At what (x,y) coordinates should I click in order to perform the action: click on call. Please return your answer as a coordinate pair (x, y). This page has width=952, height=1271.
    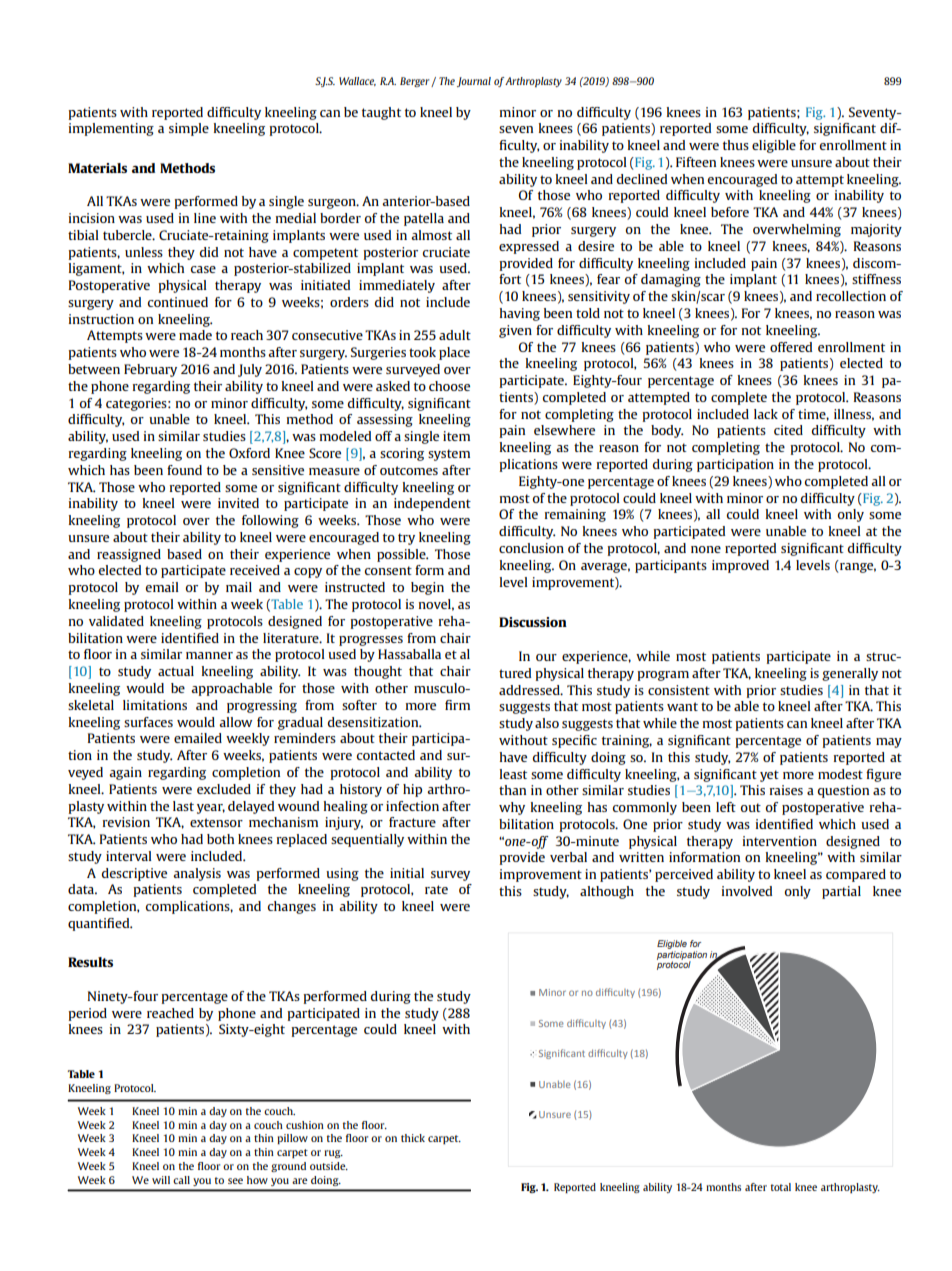
    Looking at the image, I should click on (181, 1180).
